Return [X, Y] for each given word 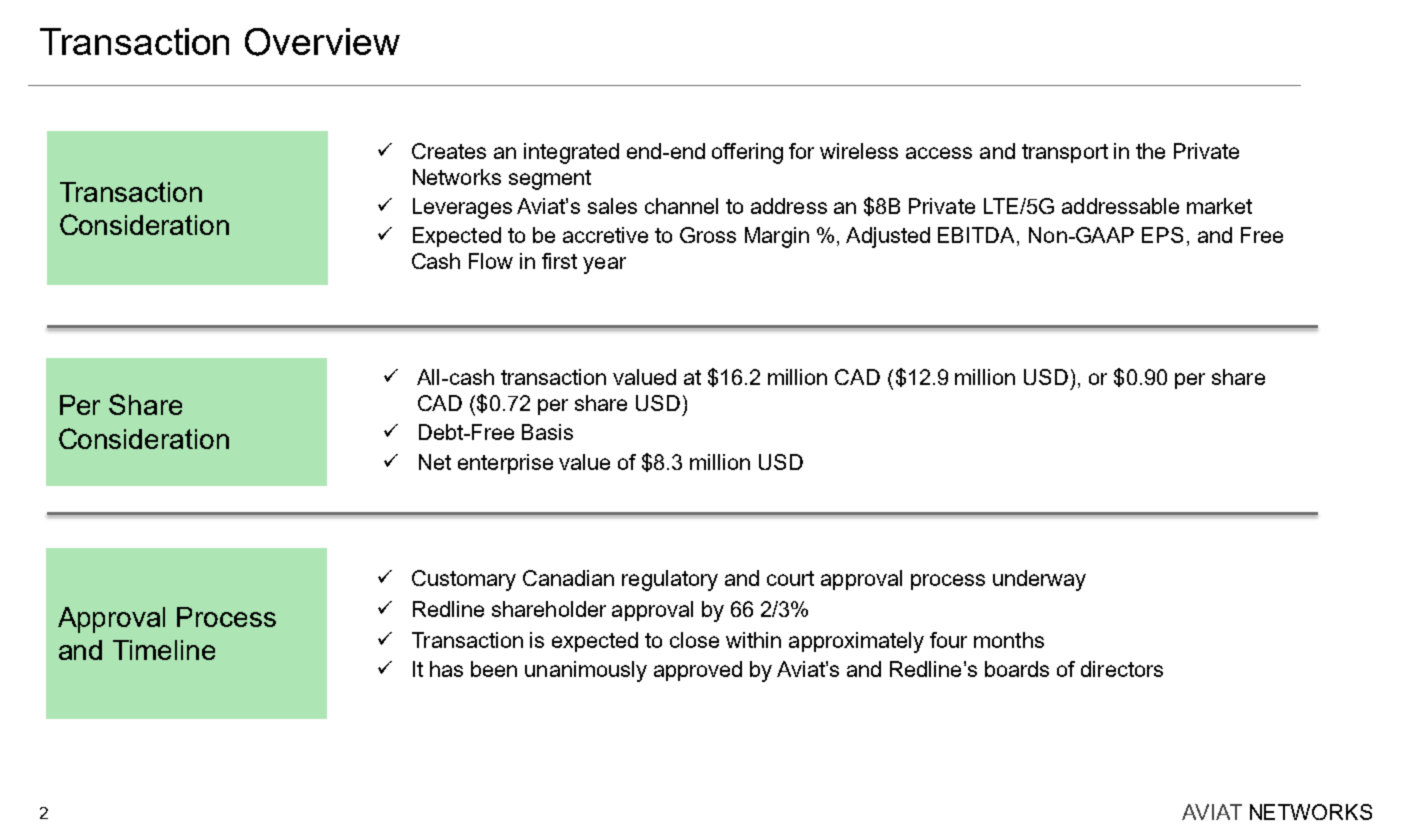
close [694, 640]
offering [747, 153]
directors [1122, 669]
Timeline [164, 650]
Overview [322, 42]
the [1150, 151]
